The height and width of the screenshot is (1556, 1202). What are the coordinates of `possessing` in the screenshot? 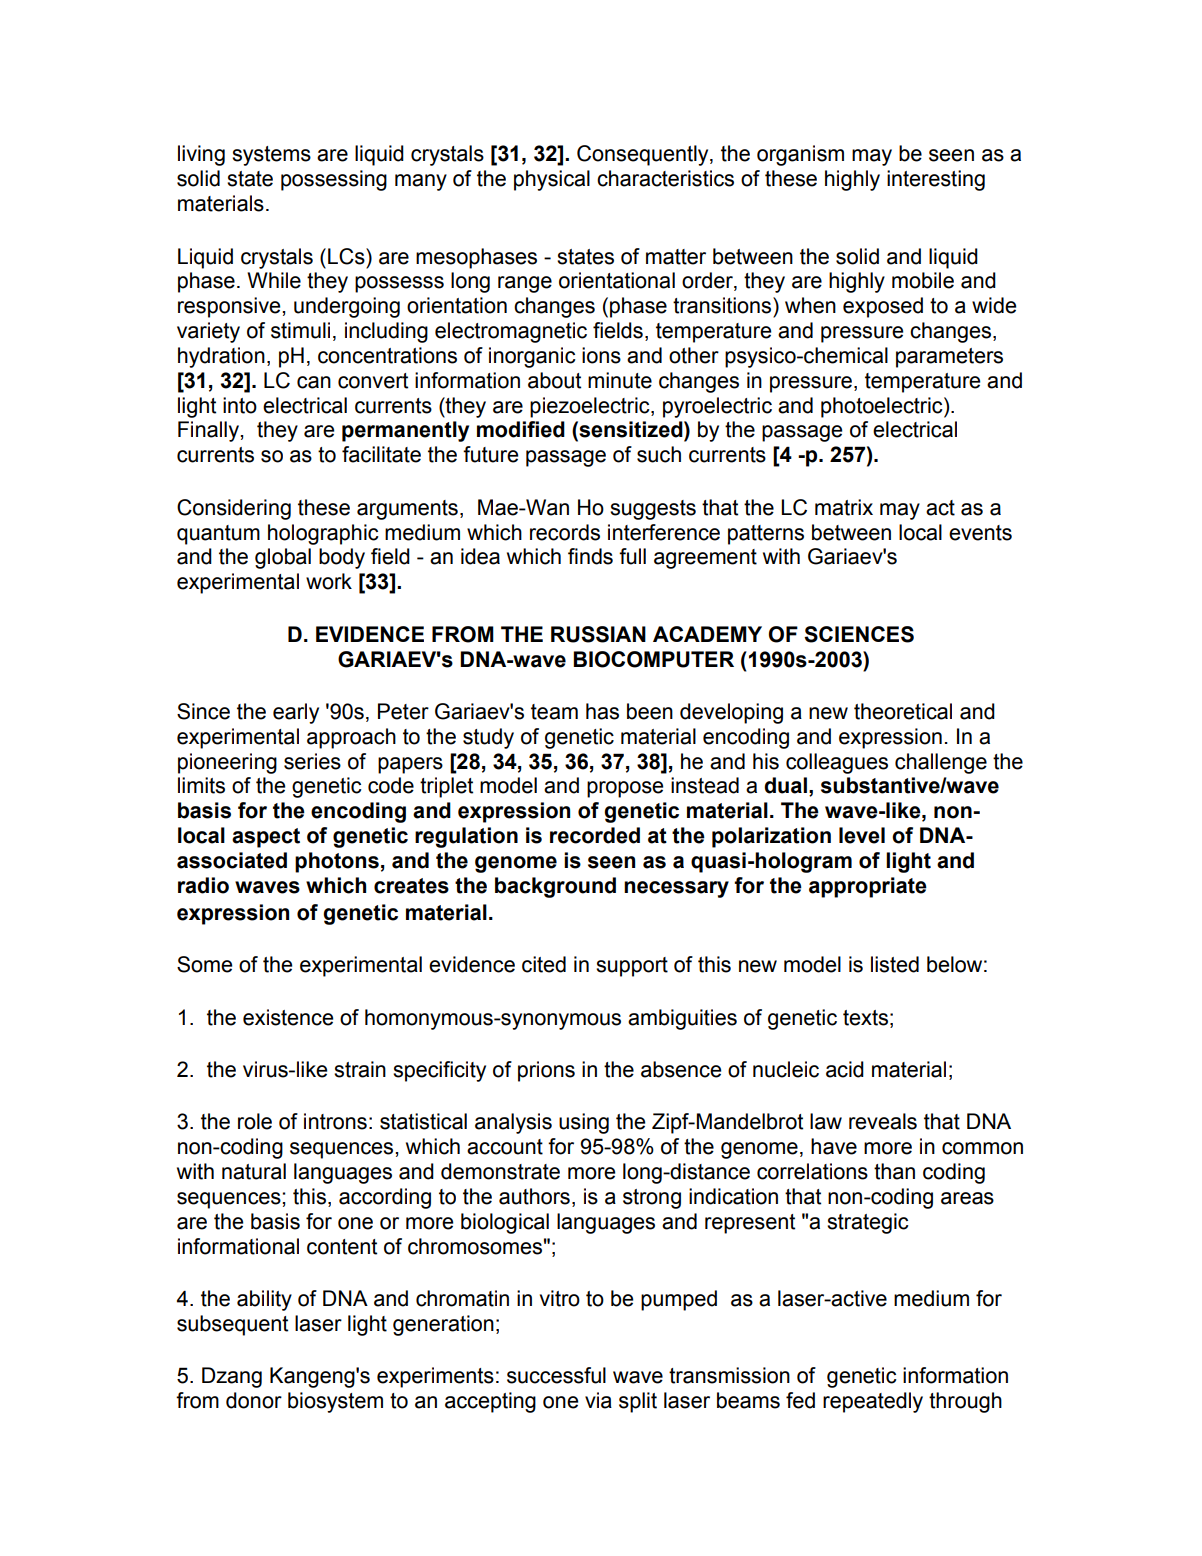 It's located at (334, 180).
